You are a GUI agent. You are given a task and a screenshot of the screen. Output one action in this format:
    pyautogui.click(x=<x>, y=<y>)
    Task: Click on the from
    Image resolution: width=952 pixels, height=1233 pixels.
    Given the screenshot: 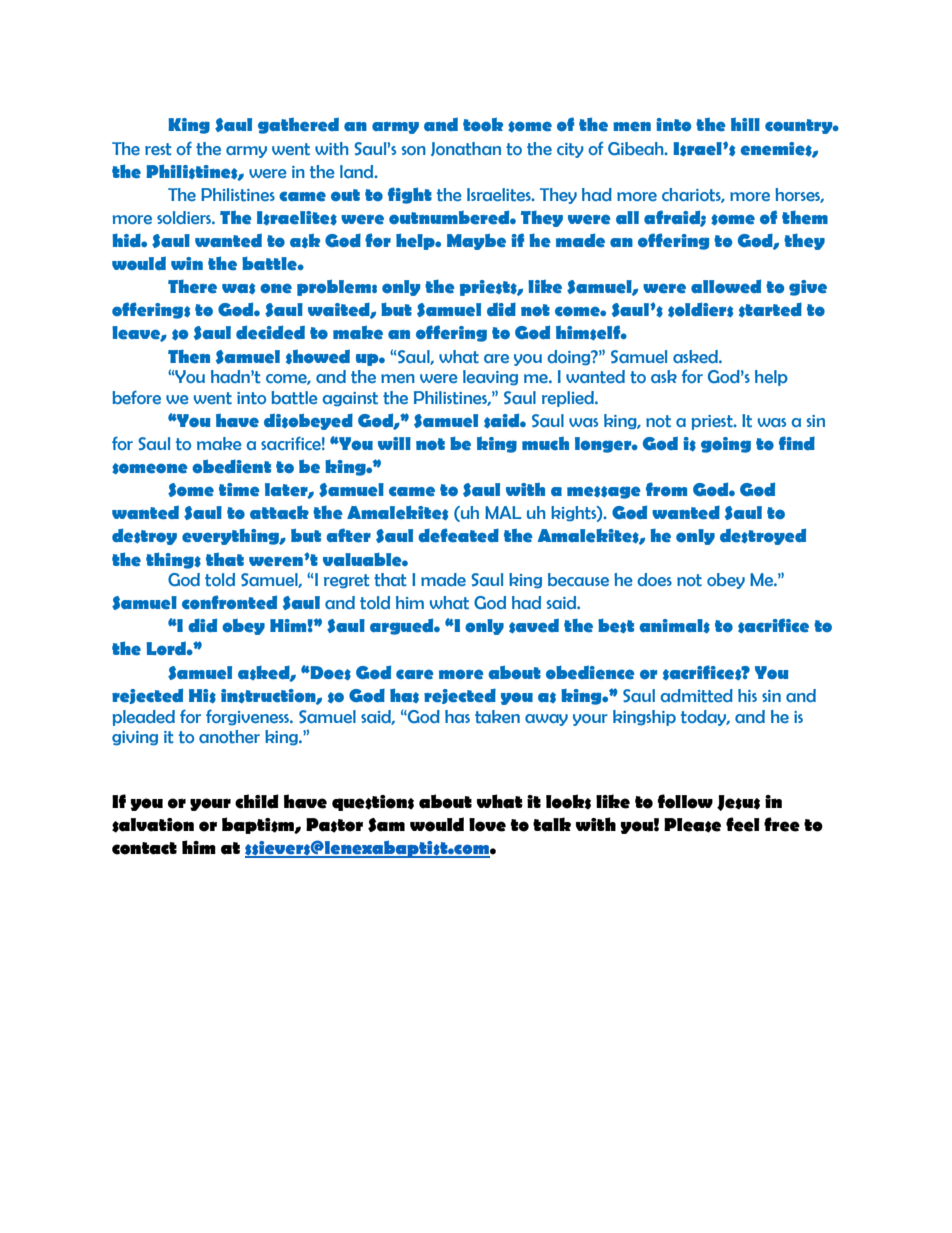 What is the action you would take?
    pyautogui.click(x=666, y=489)
